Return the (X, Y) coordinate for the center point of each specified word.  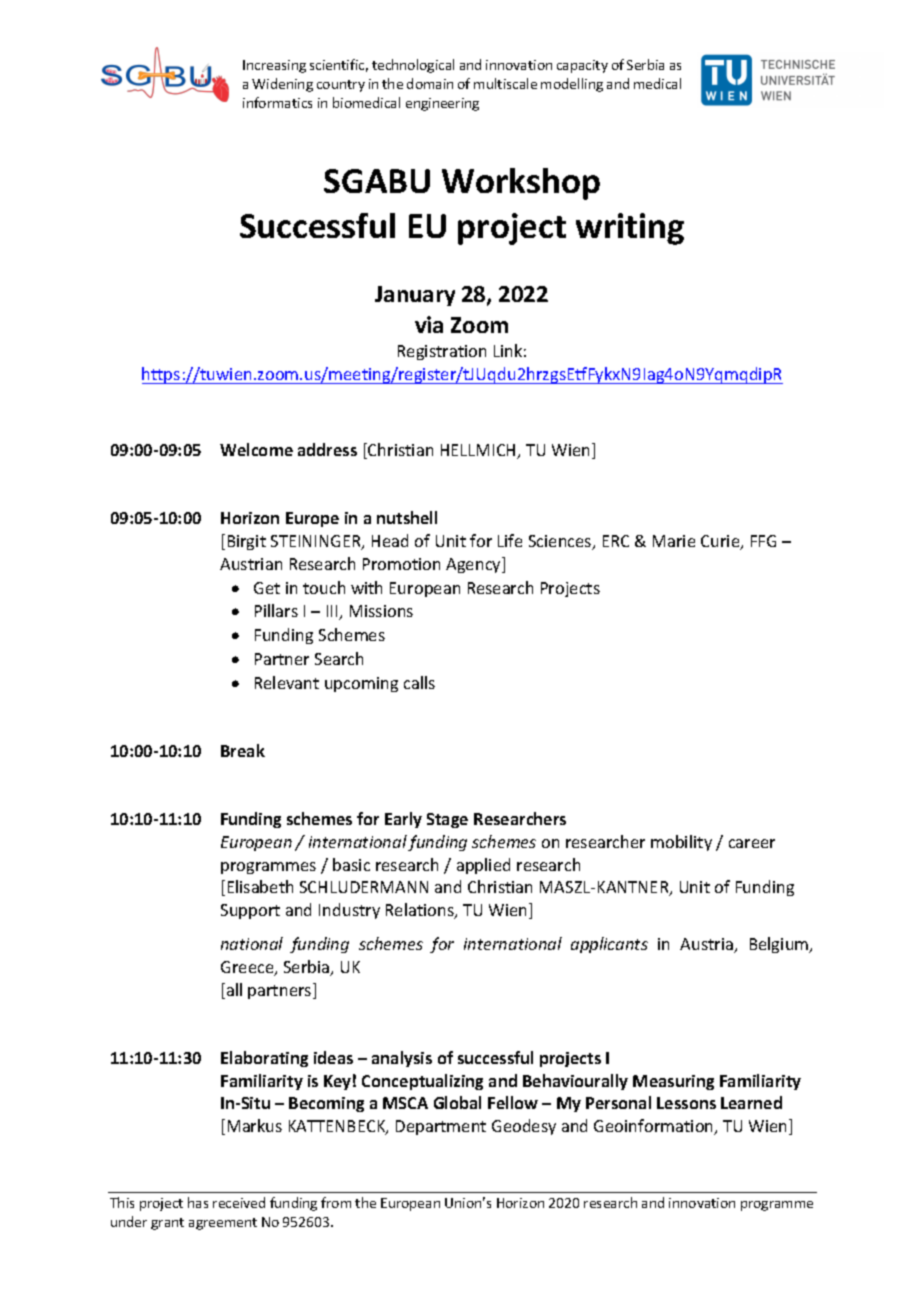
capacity (582, 66)
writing (630, 229)
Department (441, 1127)
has (198, 1202)
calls (419, 682)
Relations (421, 911)
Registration (442, 352)
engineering (442, 104)
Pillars (276, 610)
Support (250, 911)
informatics (277, 102)
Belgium (780, 945)
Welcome (256, 449)
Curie (721, 542)
